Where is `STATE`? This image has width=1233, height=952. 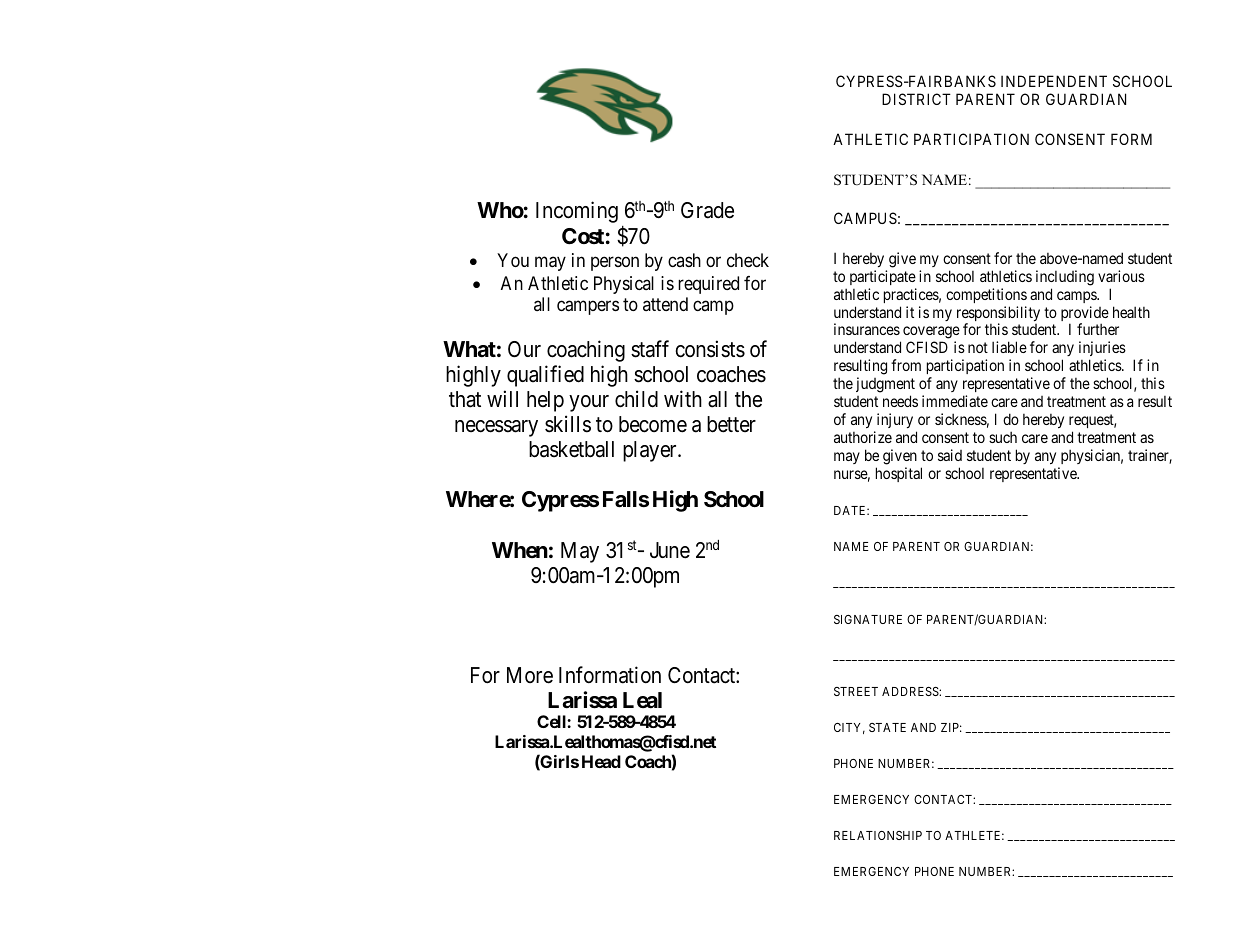
STATE is located at coordinates (887, 727).
